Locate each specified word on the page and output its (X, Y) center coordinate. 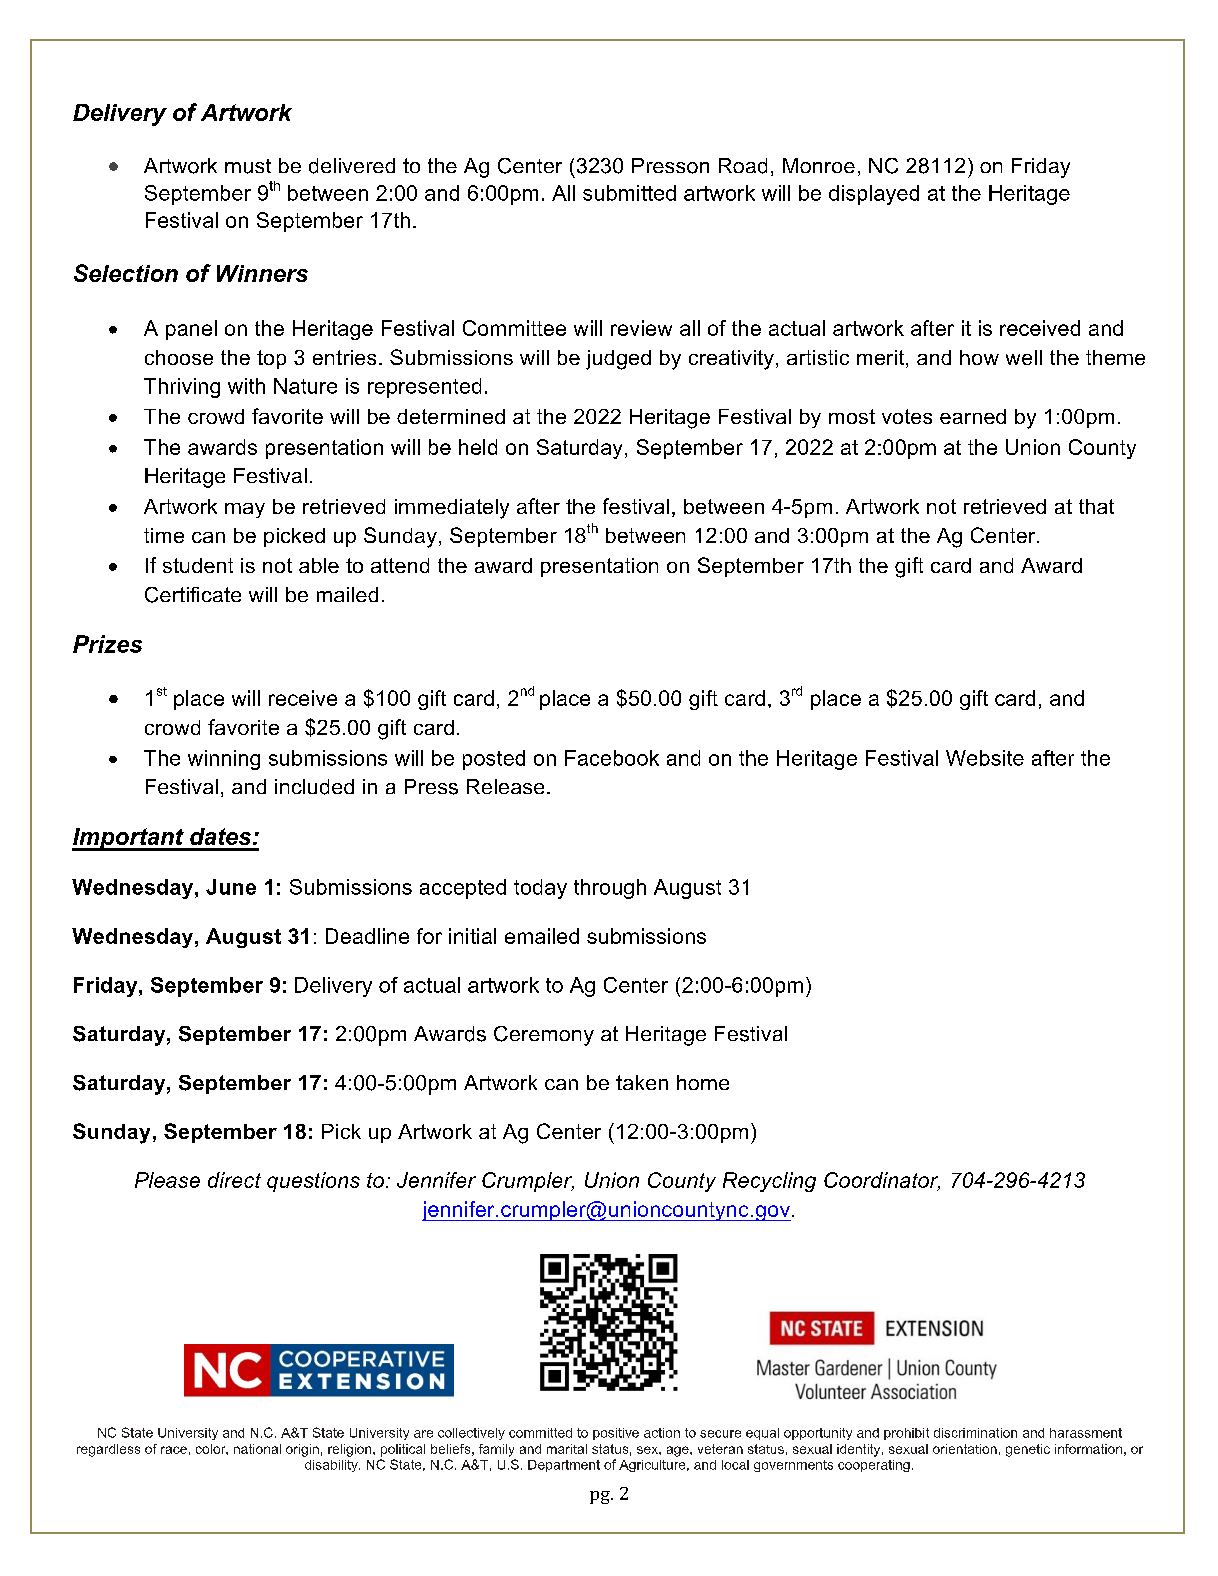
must (248, 166)
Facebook (612, 758)
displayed (874, 195)
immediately (452, 509)
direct (234, 1180)
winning (224, 760)
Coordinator (882, 1181)
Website (985, 758)
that (1096, 506)
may (245, 510)
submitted (629, 193)
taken (642, 1082)
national (257, 1449)
